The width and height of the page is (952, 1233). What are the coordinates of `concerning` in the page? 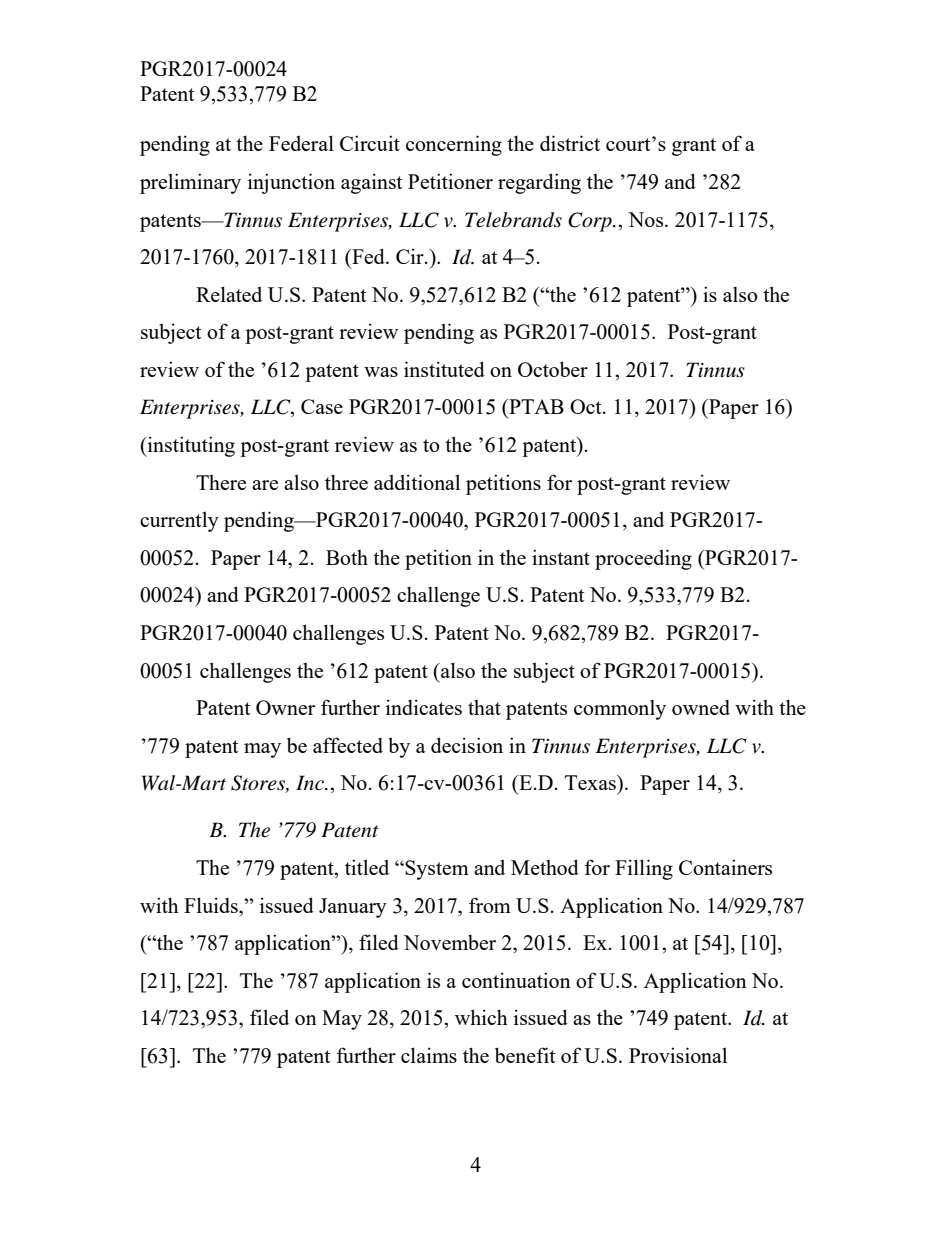 It's located at (454, 145).
